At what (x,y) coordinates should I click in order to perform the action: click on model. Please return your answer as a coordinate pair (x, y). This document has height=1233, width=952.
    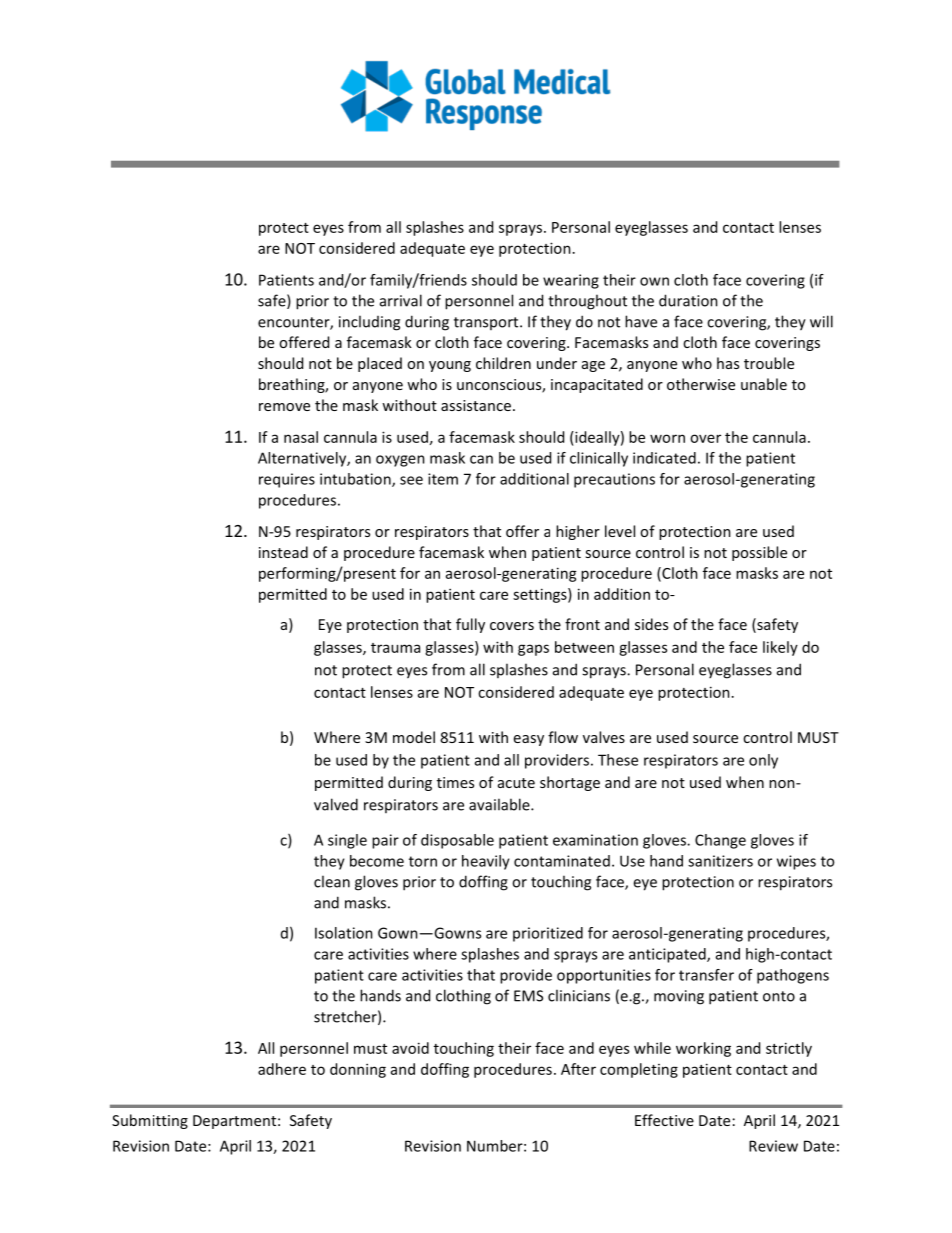
    Looking at the image, I should click on (414, 737).
